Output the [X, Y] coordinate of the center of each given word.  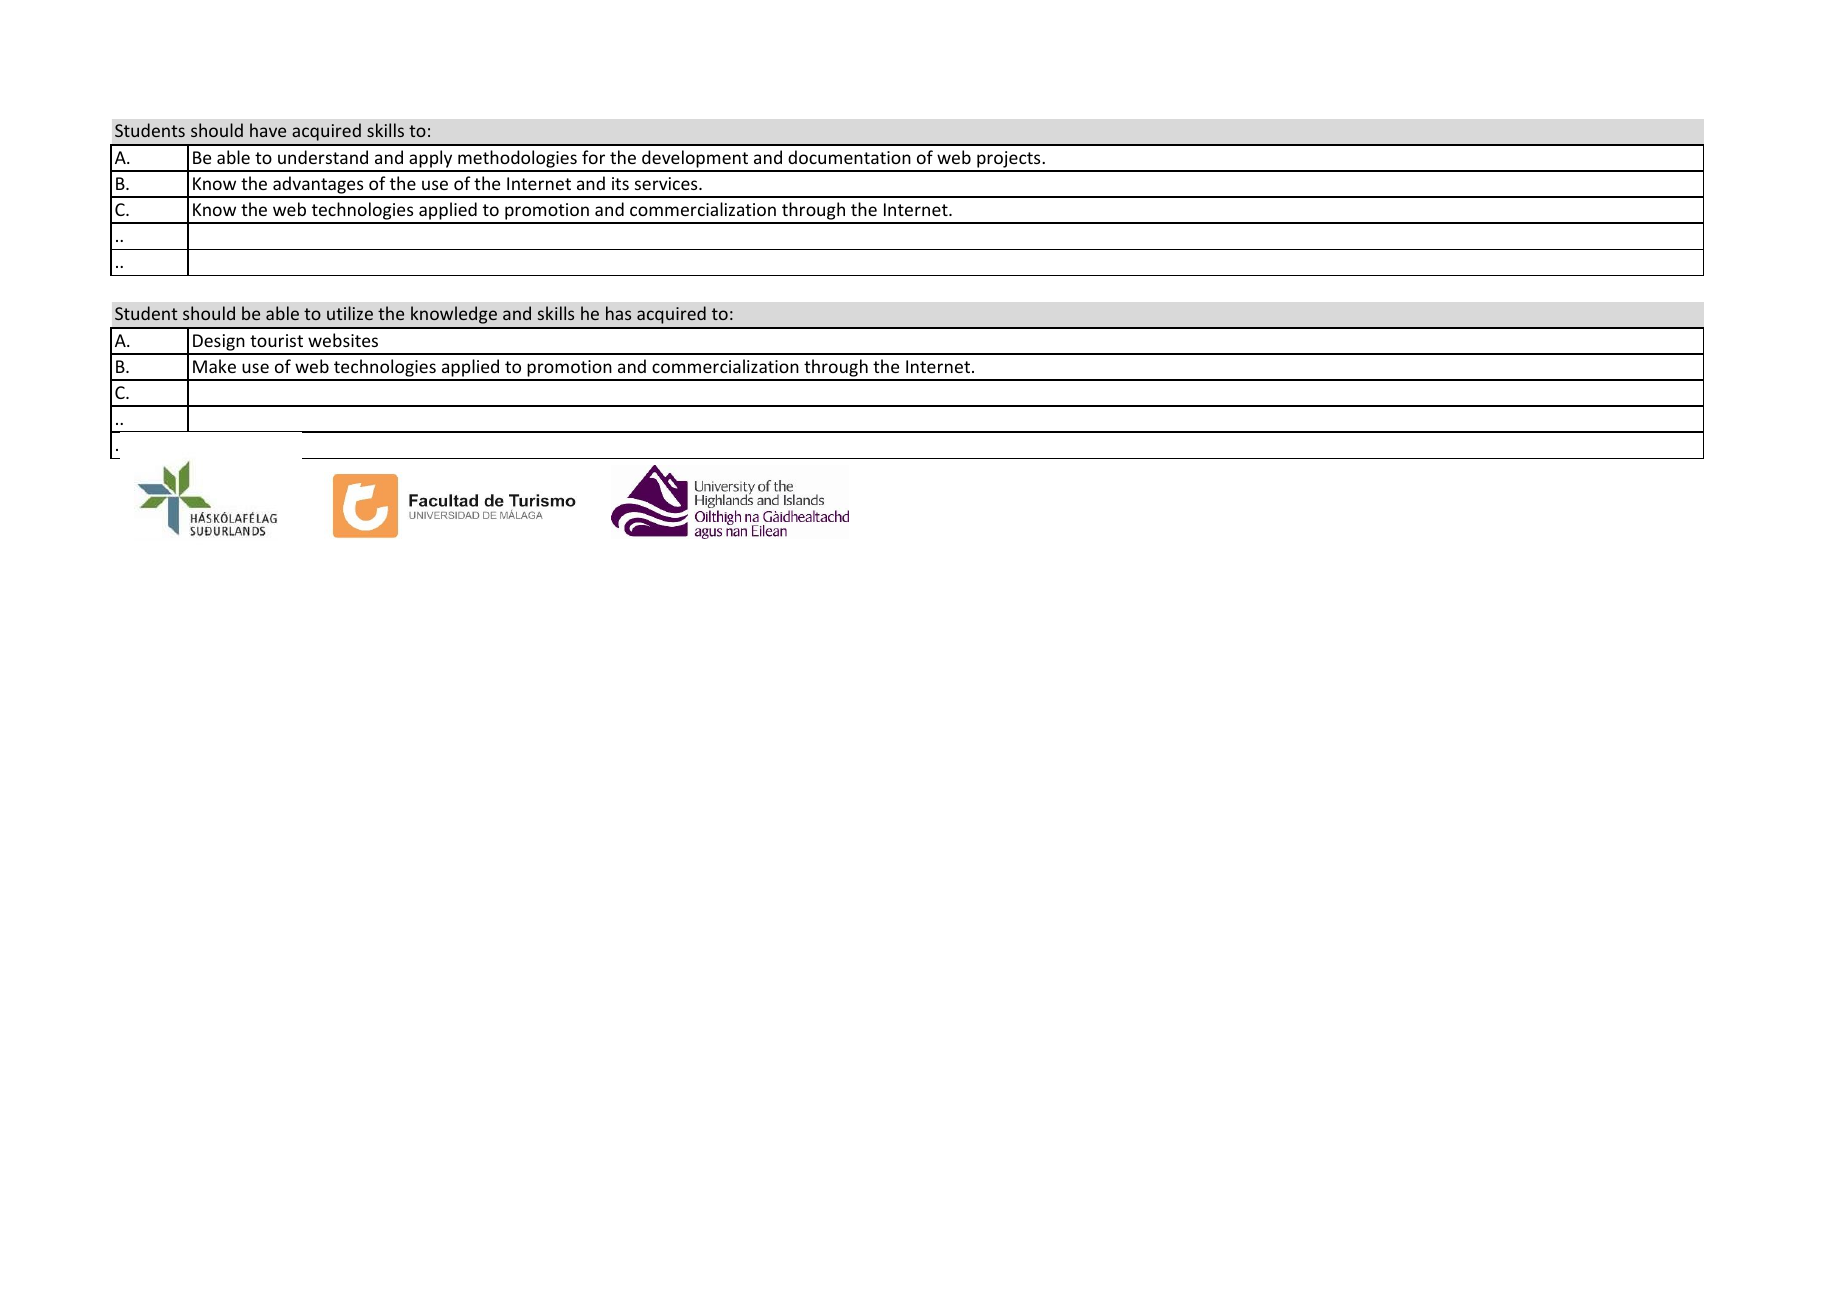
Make [214, 366]
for [593, 157]
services [667, 183]
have [268, 130]
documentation [849, 157]
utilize [350, 313]
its [620, 183]
